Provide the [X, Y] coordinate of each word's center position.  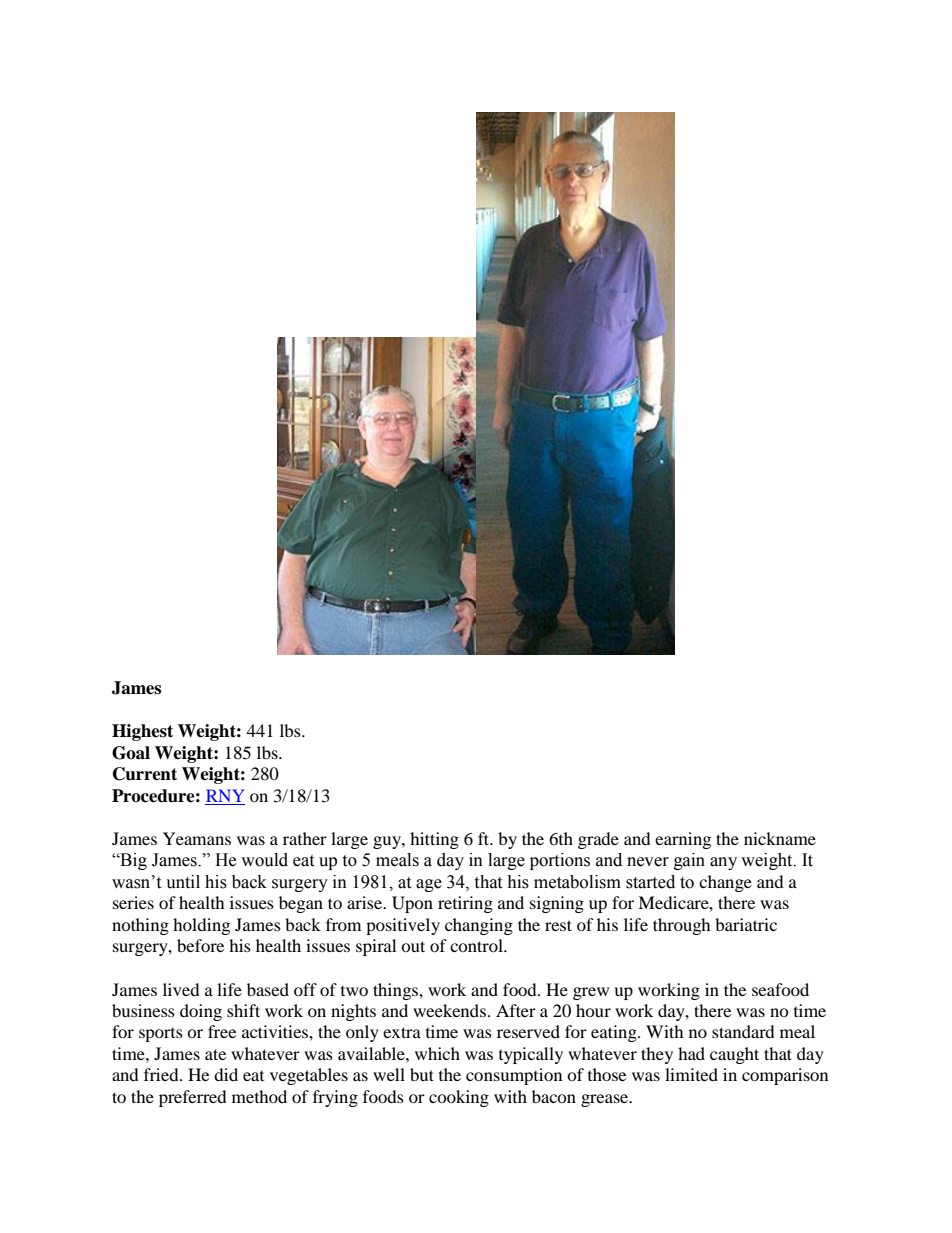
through [682, 926]
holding [201, 926]
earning [683, 840]
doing [201, 1012]
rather [305, 838]
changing [479, 926]
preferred [193, 1098]
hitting [434, 840]
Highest [142, 732]
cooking [459, 1098]
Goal [131, 753]
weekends [449, 1010]
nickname [780, 838]
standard [743, 1031]
